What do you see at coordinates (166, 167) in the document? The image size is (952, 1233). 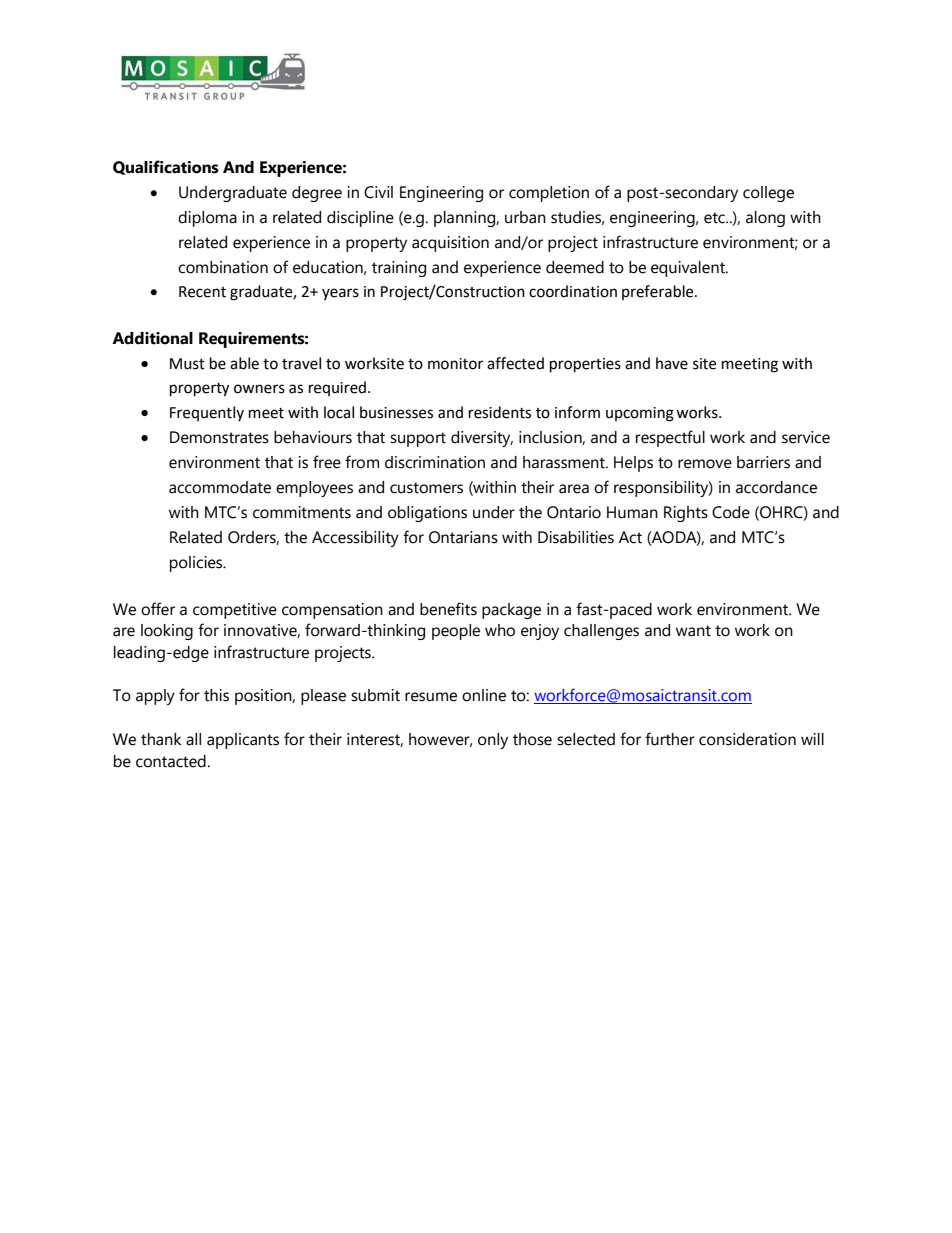 I see `Qualifications` at bounding box center [166, 167].
